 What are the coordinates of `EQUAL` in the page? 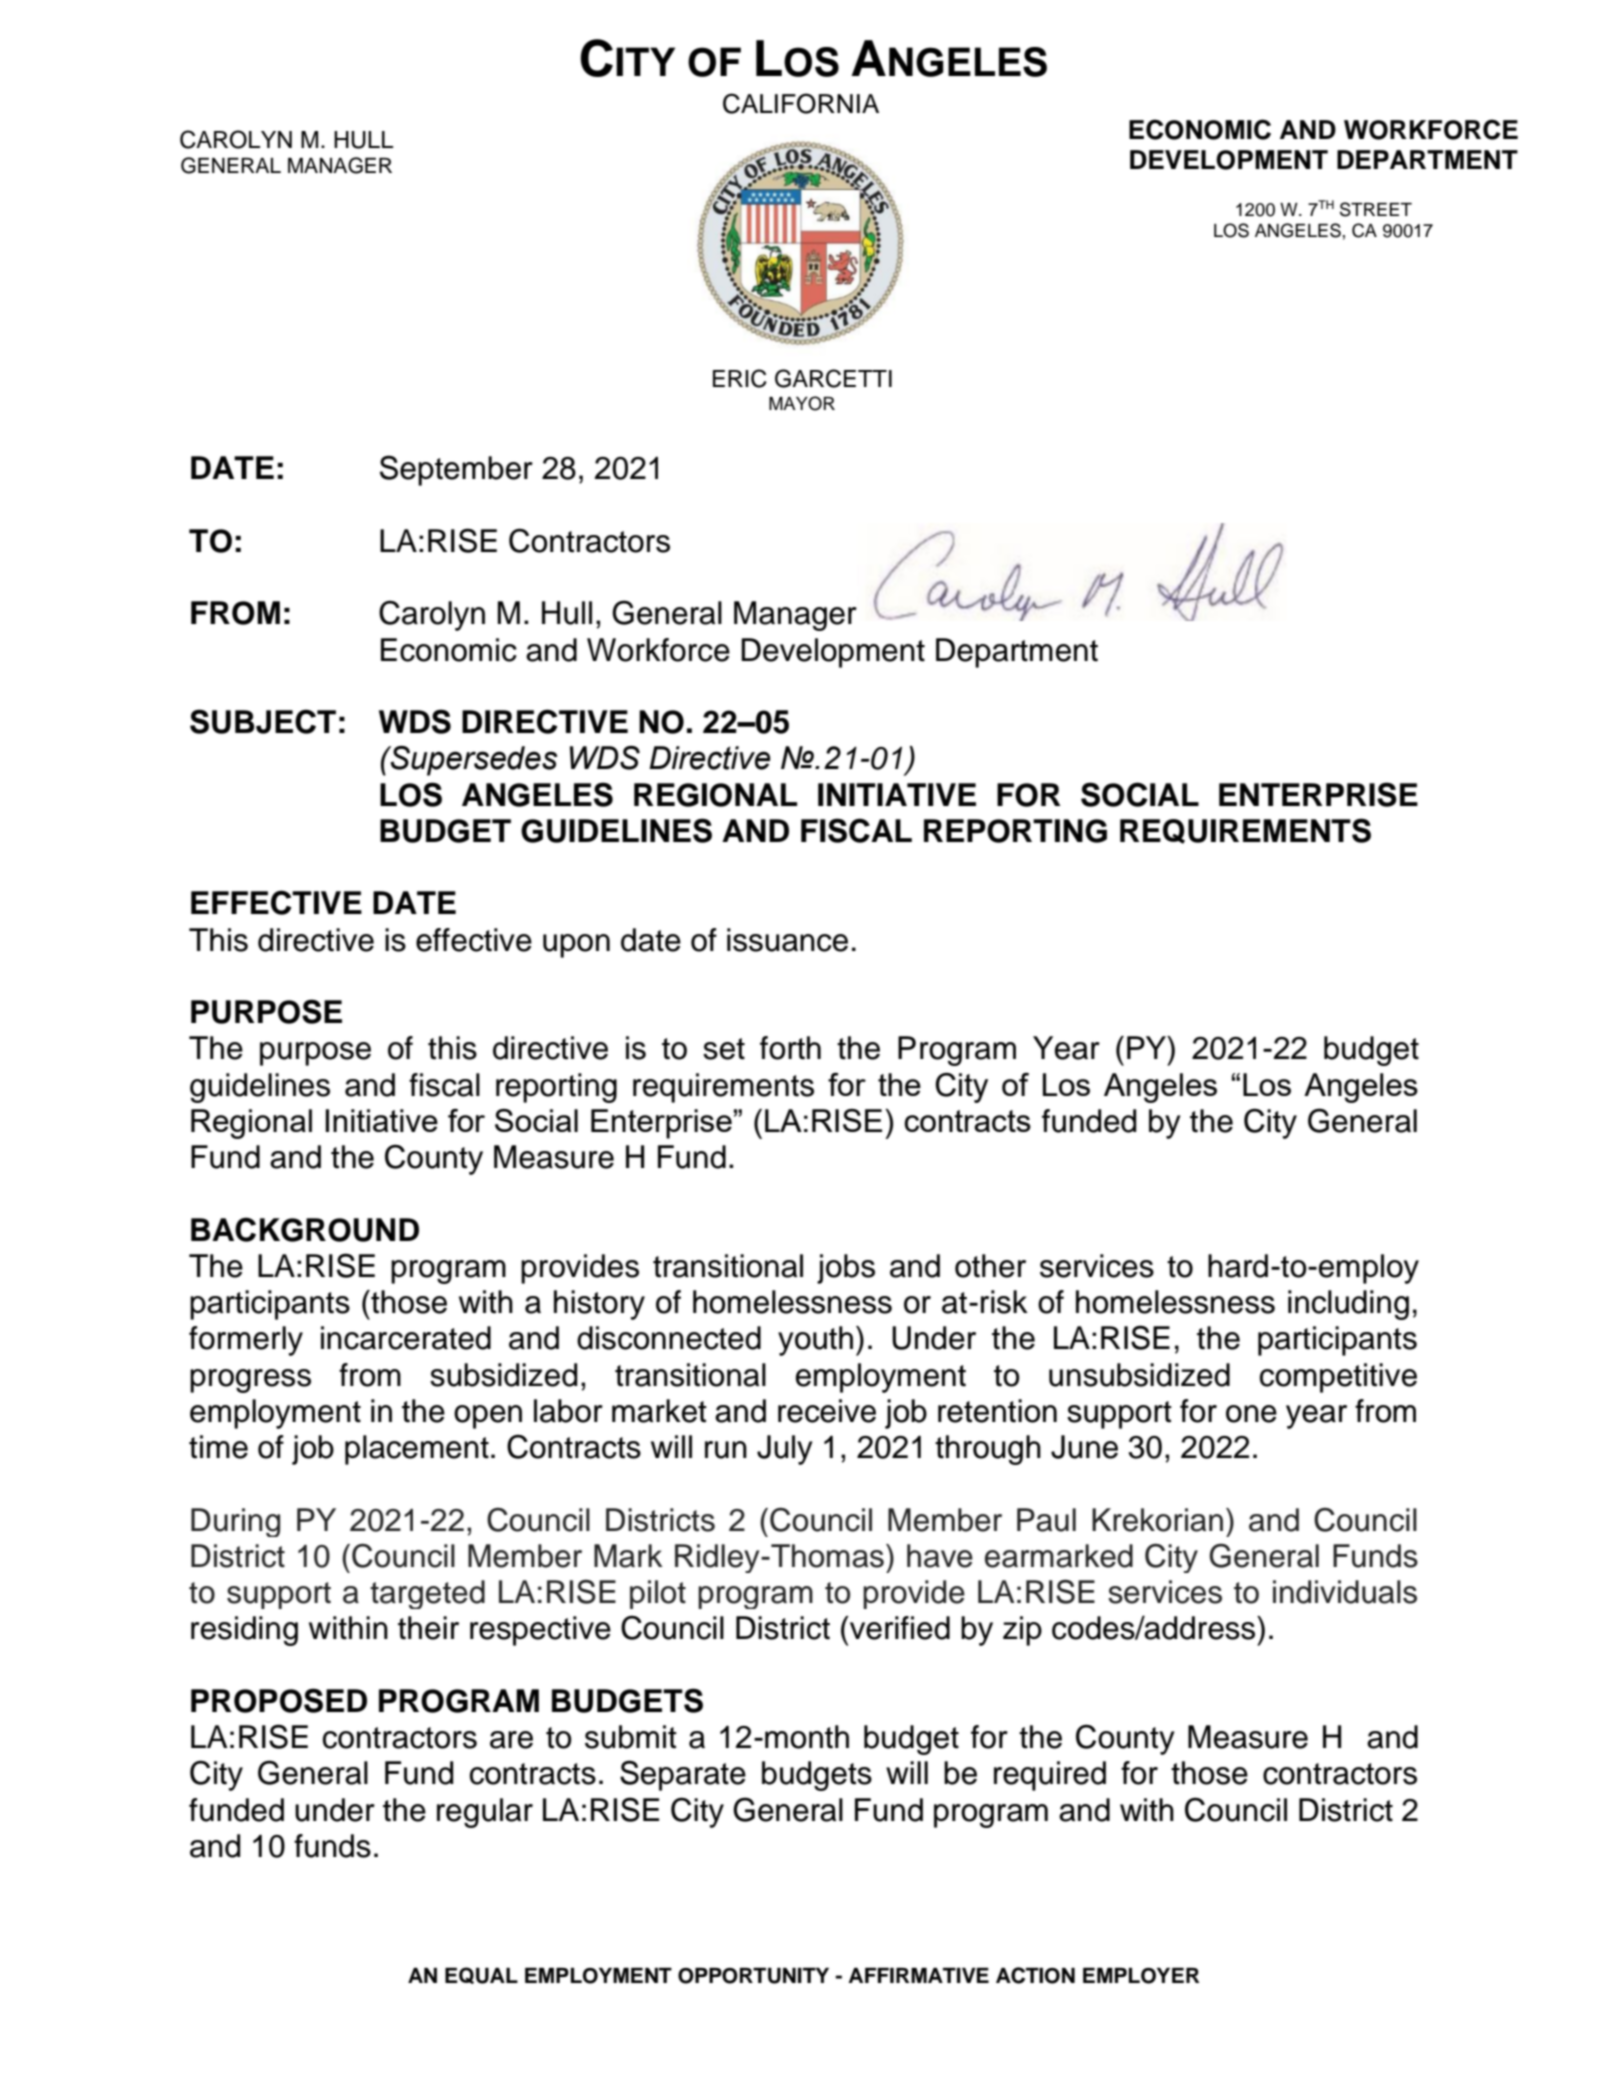 It's located at (481, 1975).
